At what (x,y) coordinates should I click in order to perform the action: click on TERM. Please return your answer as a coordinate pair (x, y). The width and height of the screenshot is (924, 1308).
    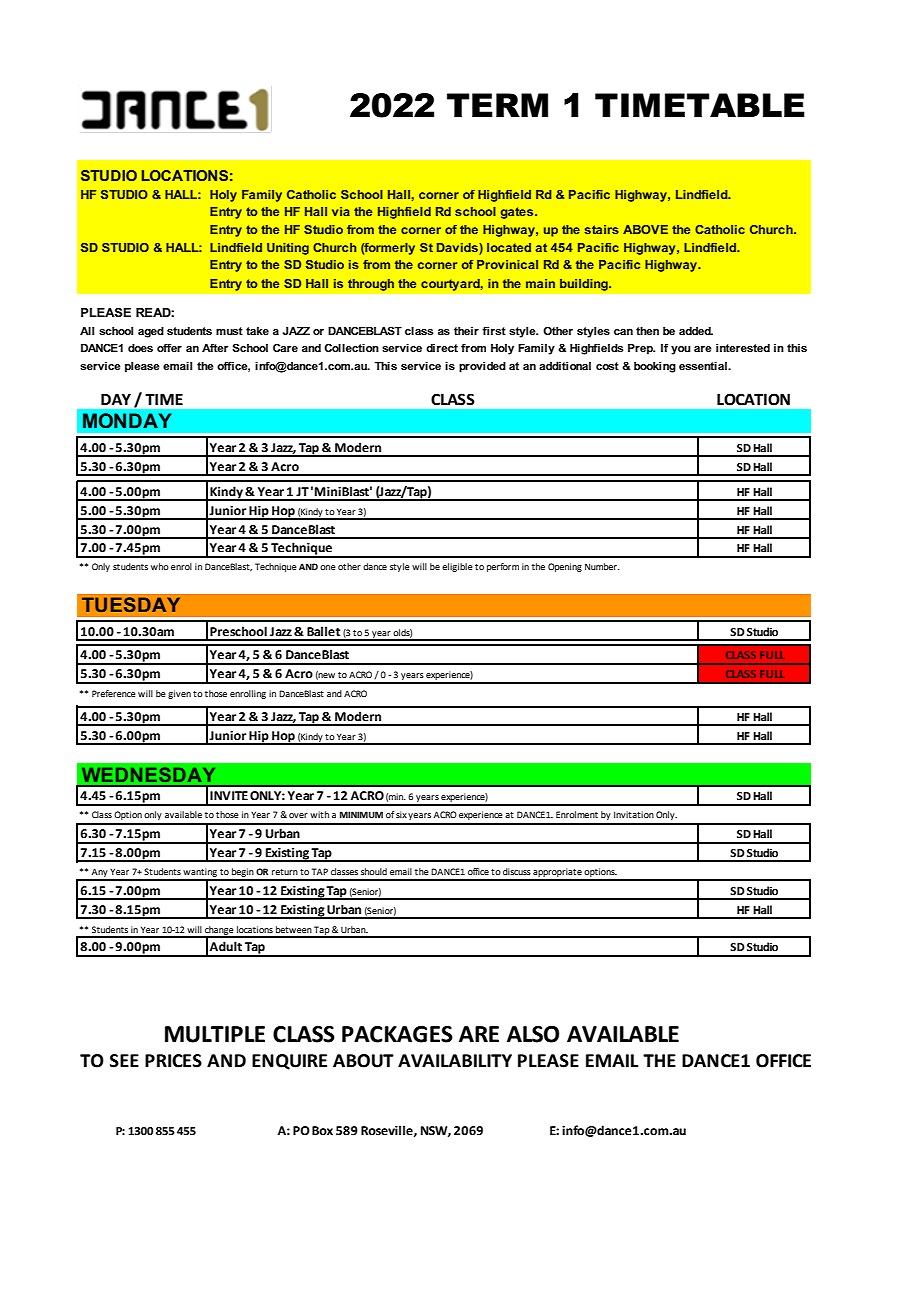
    Looking at the image, I should click on (497, 105).
